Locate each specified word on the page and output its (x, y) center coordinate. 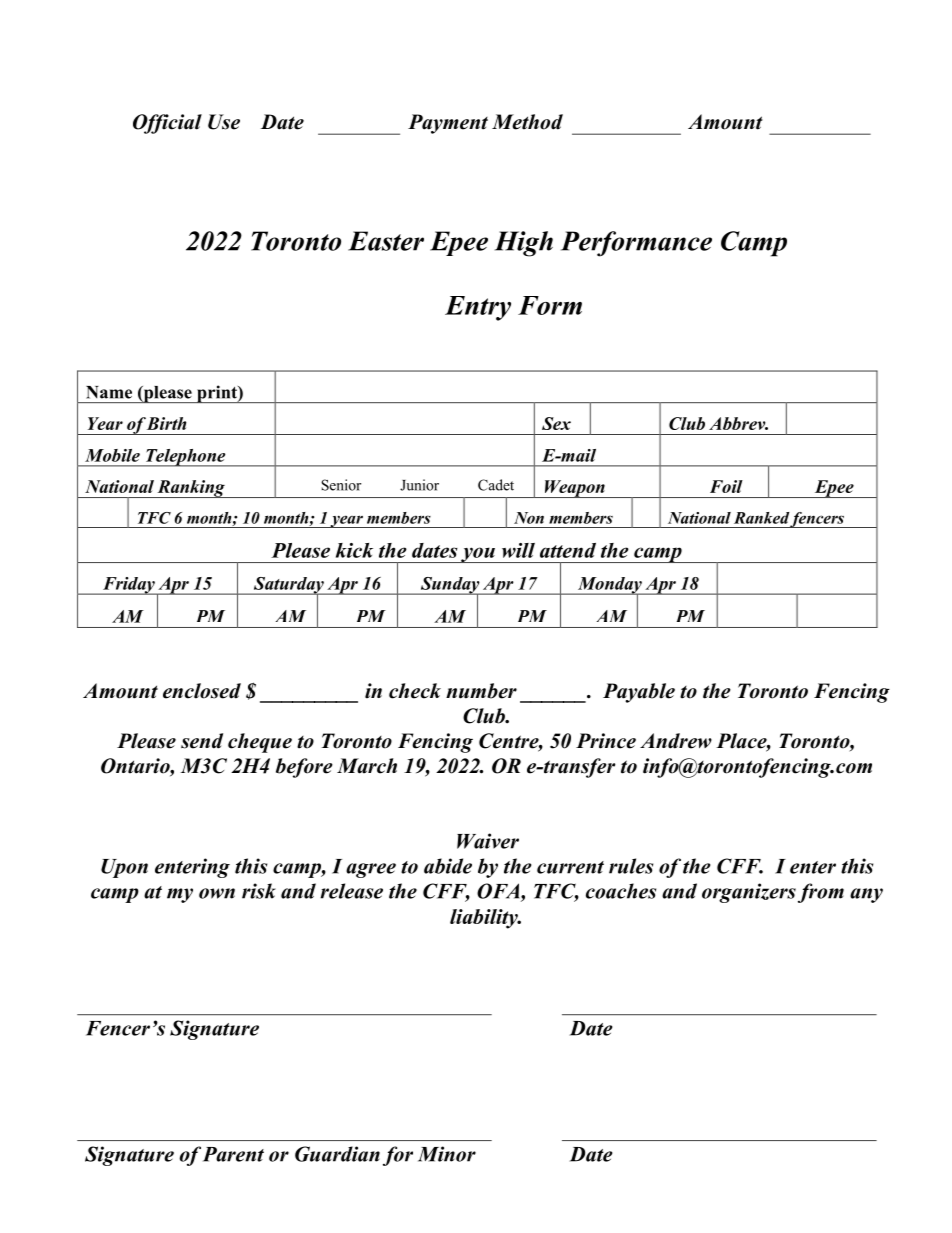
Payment (448, 124)
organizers (749, 893)
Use (224, 122)
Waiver (488, 841)
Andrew (676, 741)
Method (527, 122)
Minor (447, 1154)
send (202, 741)
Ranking (191, 489)
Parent (233, 1154)
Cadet (496, 485)
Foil (726, 486)
